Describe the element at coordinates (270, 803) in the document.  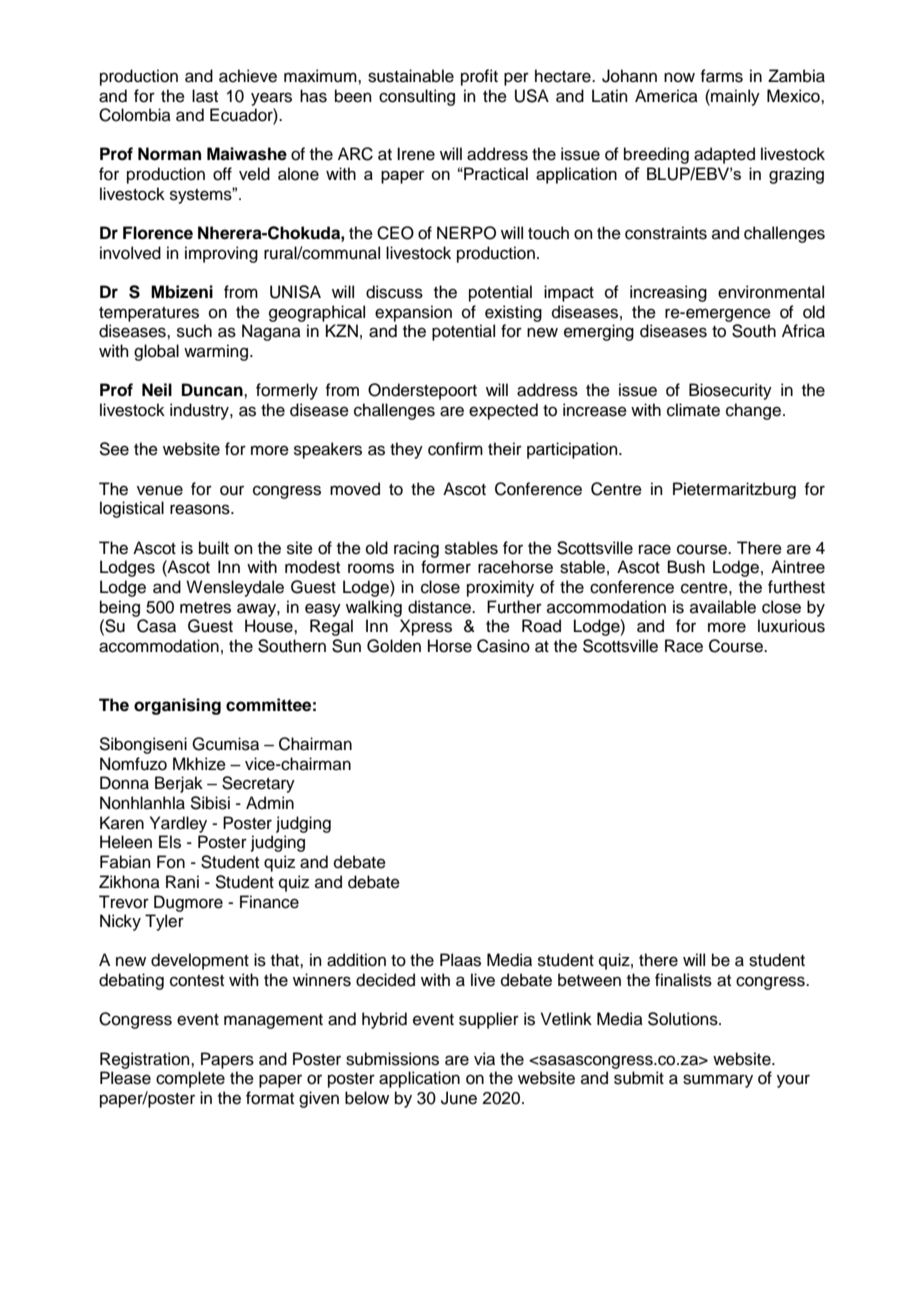
I see `Admin` at that location.
